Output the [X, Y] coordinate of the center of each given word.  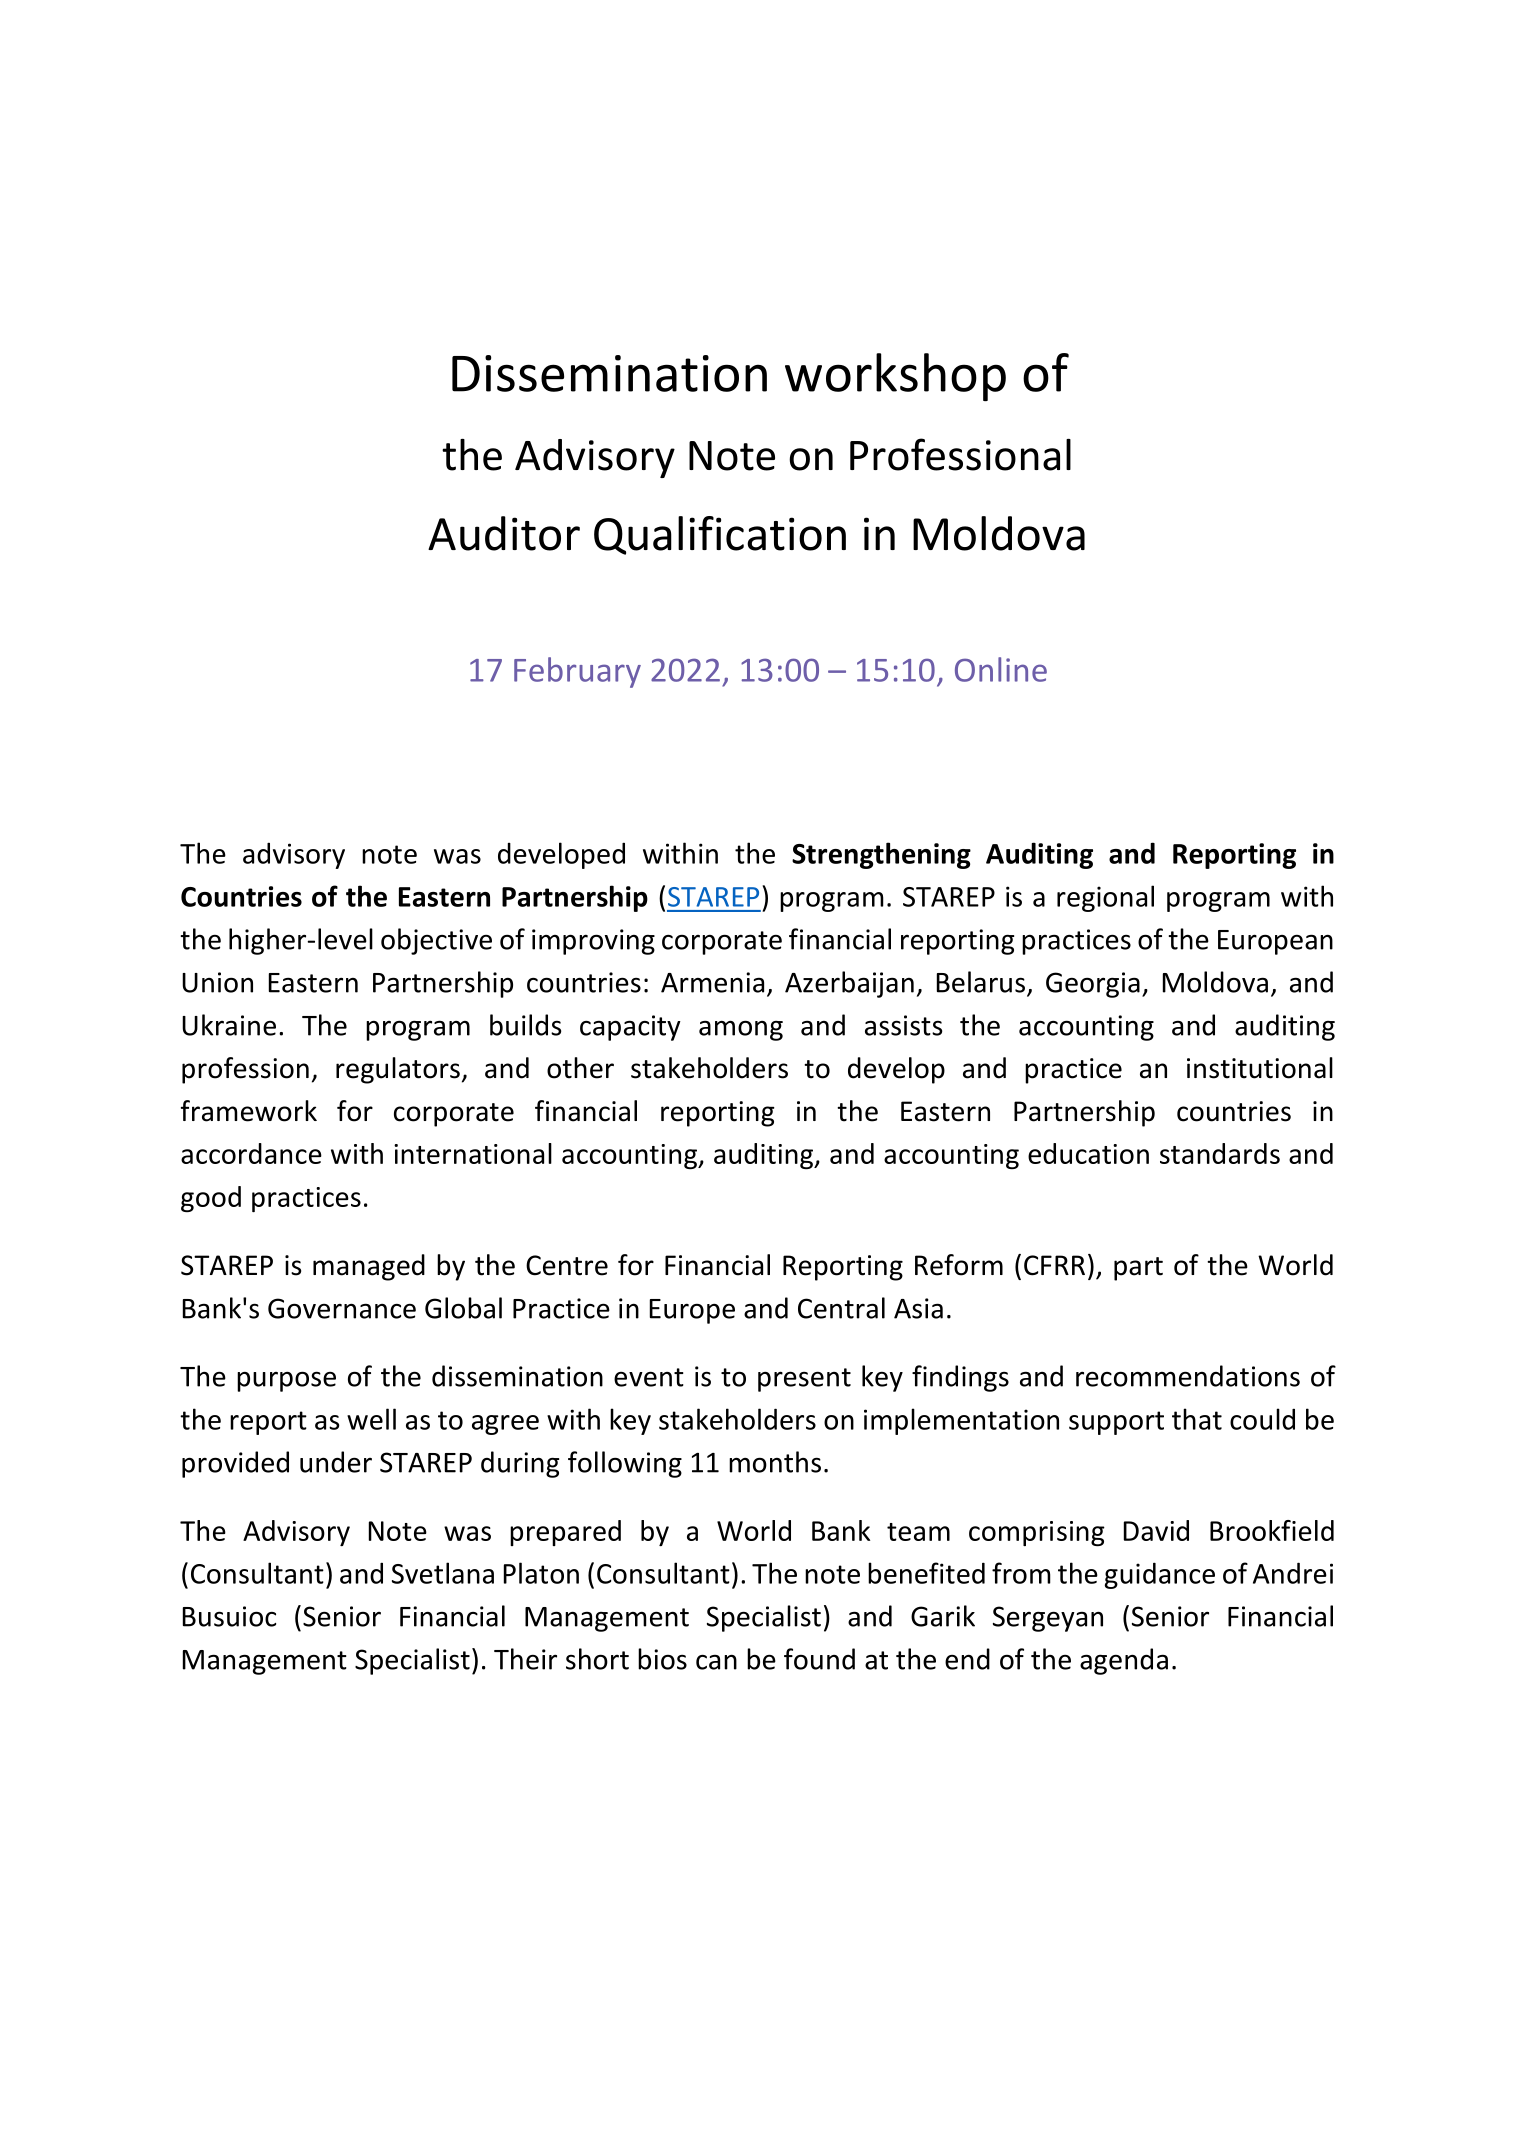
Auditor [504, 533]
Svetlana [443, 1573]
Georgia [1093, 985]
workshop [895, 377]
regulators [398, 1070]
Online [1001, 669]
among [741, 1030]
